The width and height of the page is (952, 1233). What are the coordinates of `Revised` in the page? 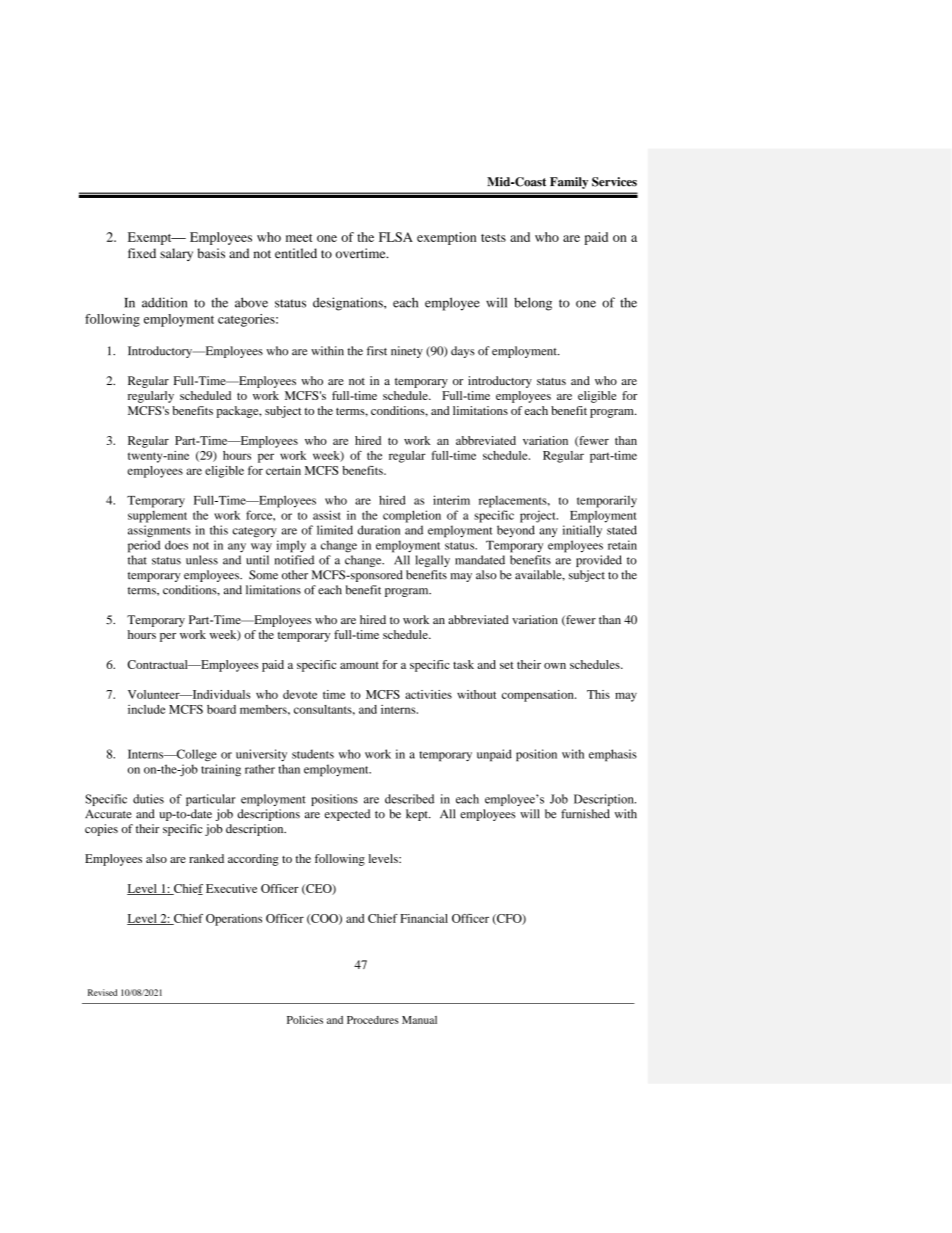 It's located at (102, 992).
